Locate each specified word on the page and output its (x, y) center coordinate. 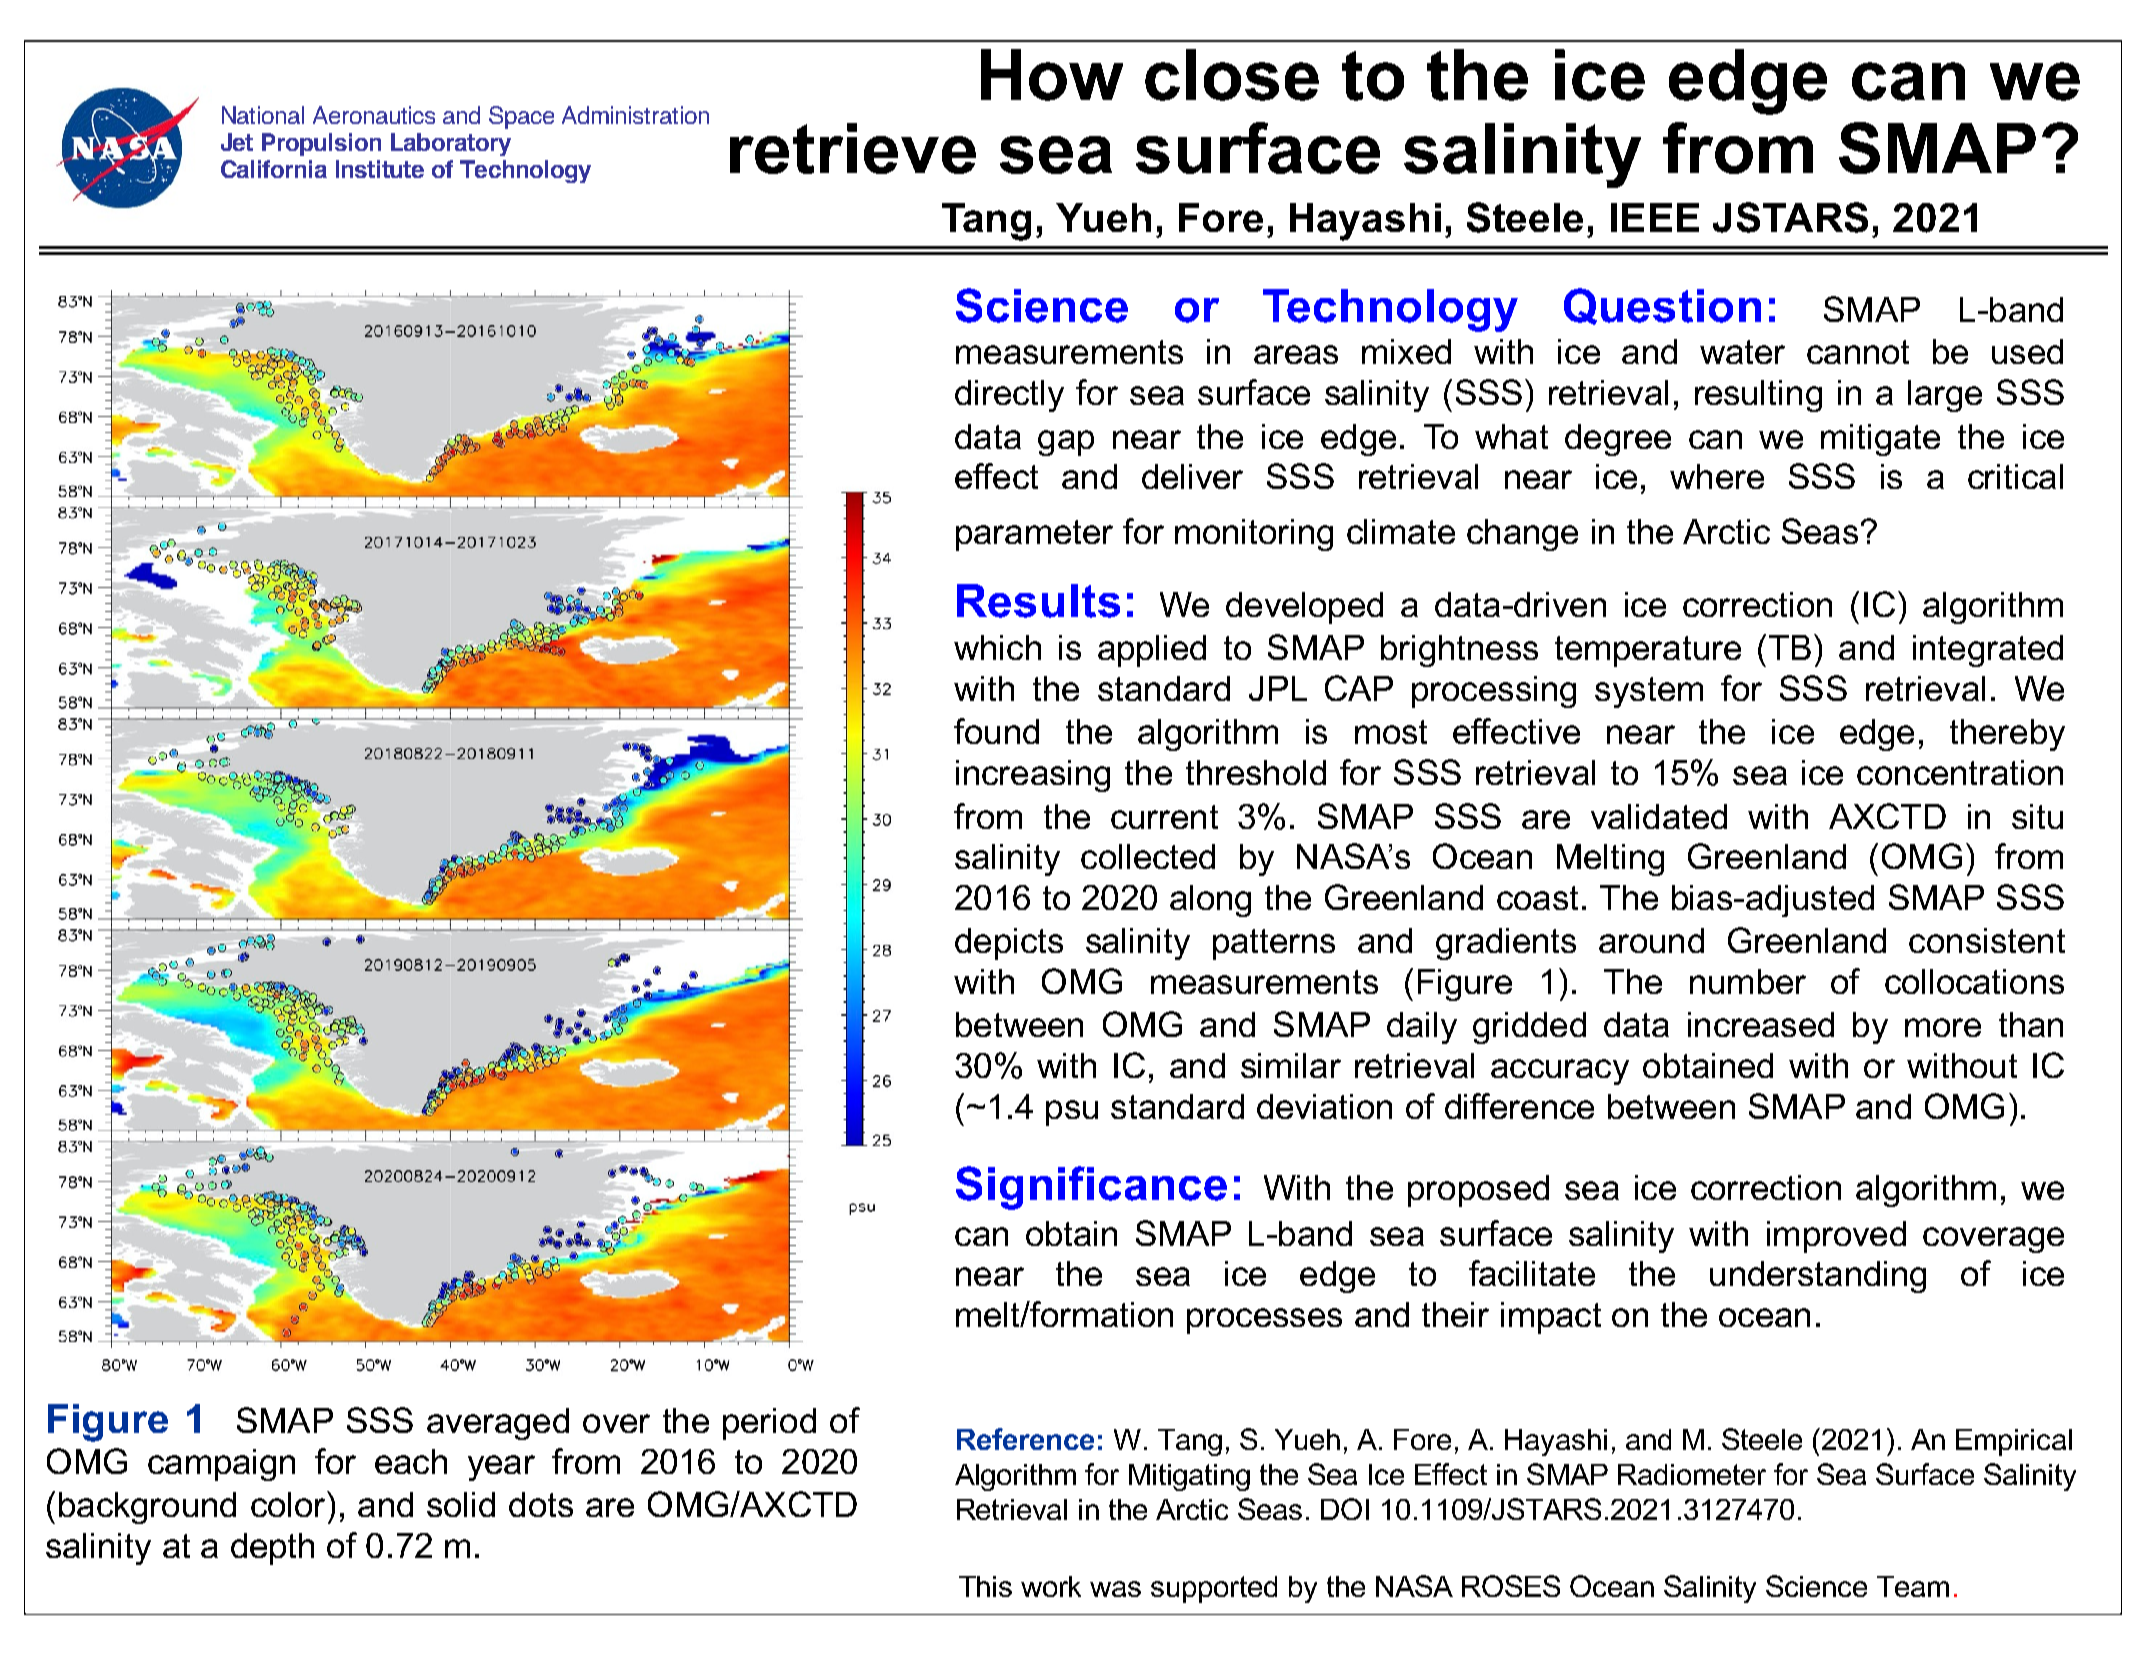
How (1052, 75)
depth (272, 1549)
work (1051, 1586)
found (996, 731)
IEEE (1655, 217)
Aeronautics (374, 115)
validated (1659, 816)
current (1164, 817)
